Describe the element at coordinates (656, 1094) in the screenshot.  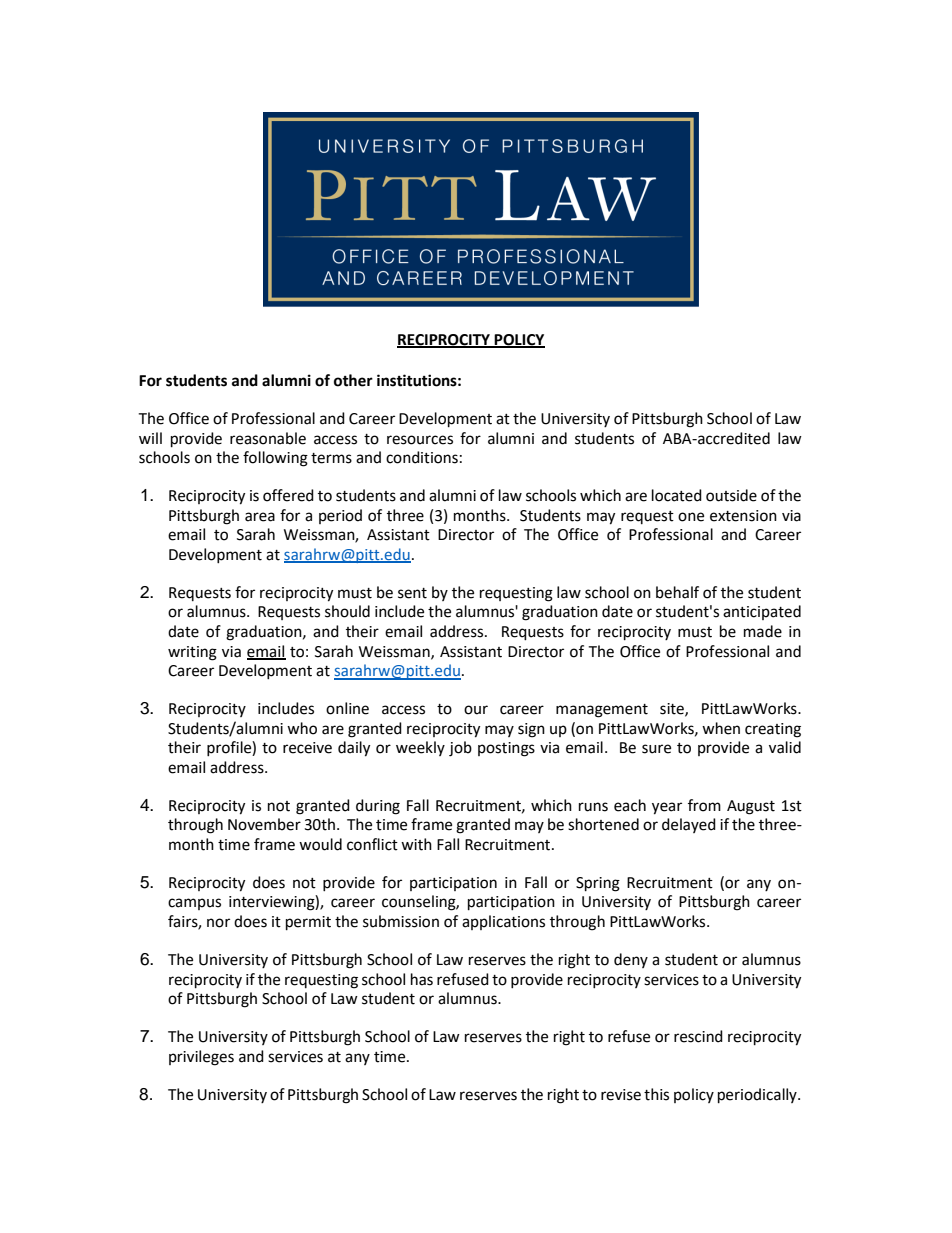
I see `this` at that location.
